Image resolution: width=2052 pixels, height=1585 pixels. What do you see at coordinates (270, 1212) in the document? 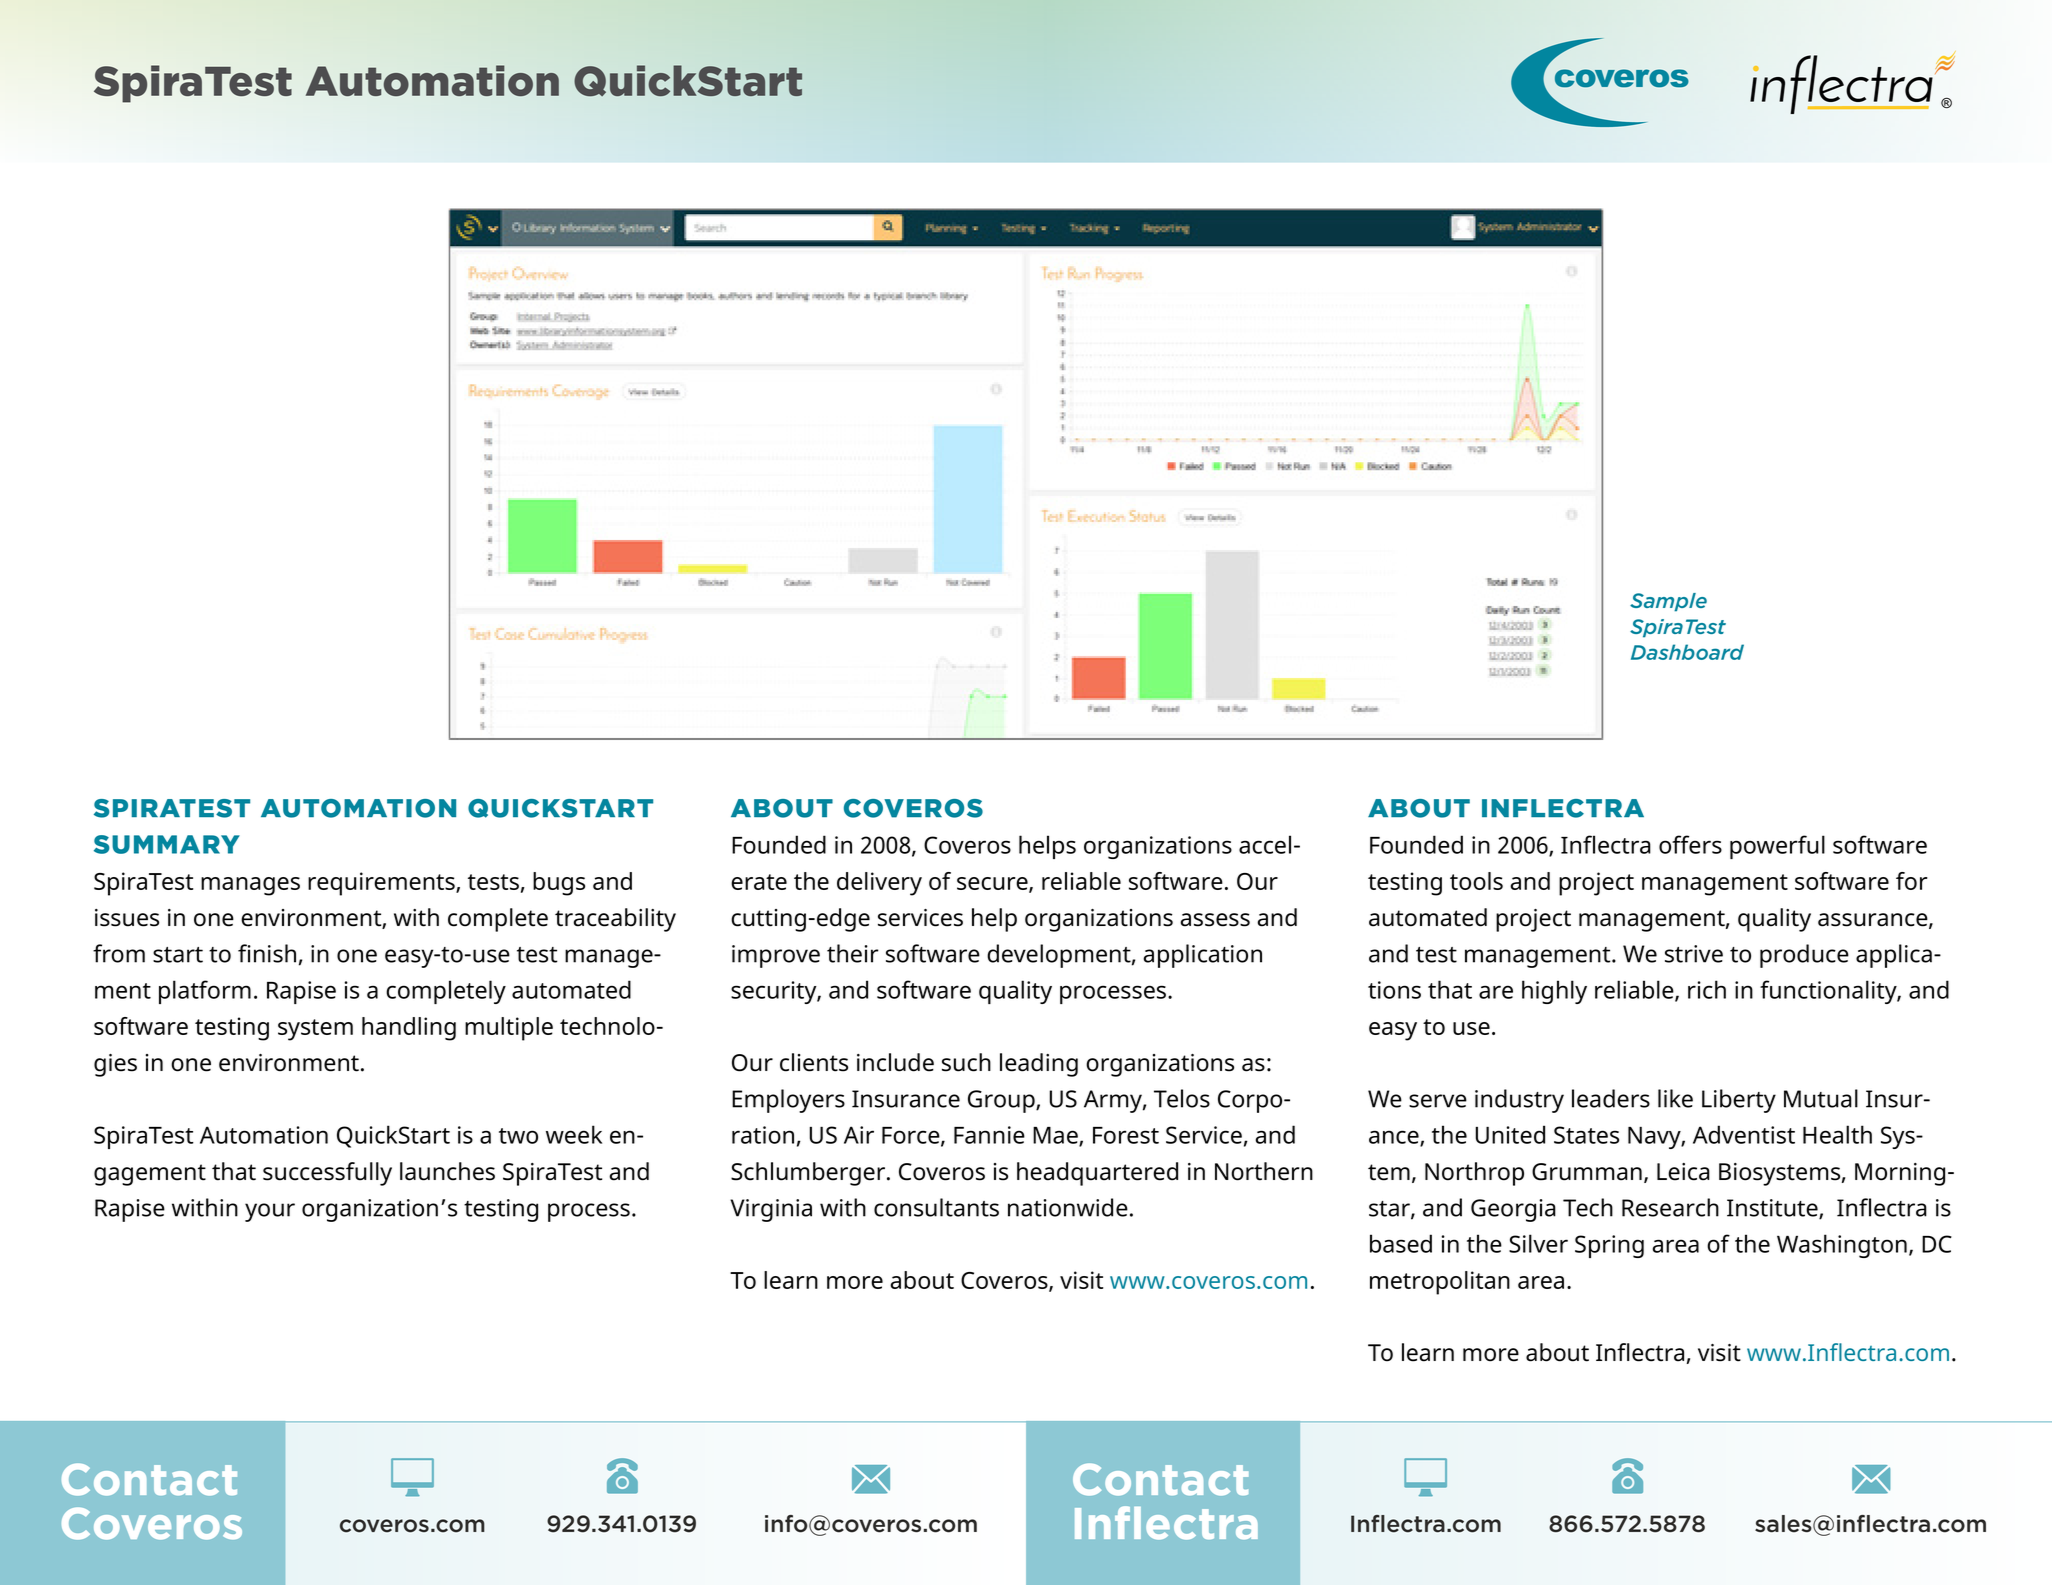
I see `your` at bounding box center [270, 1212].
